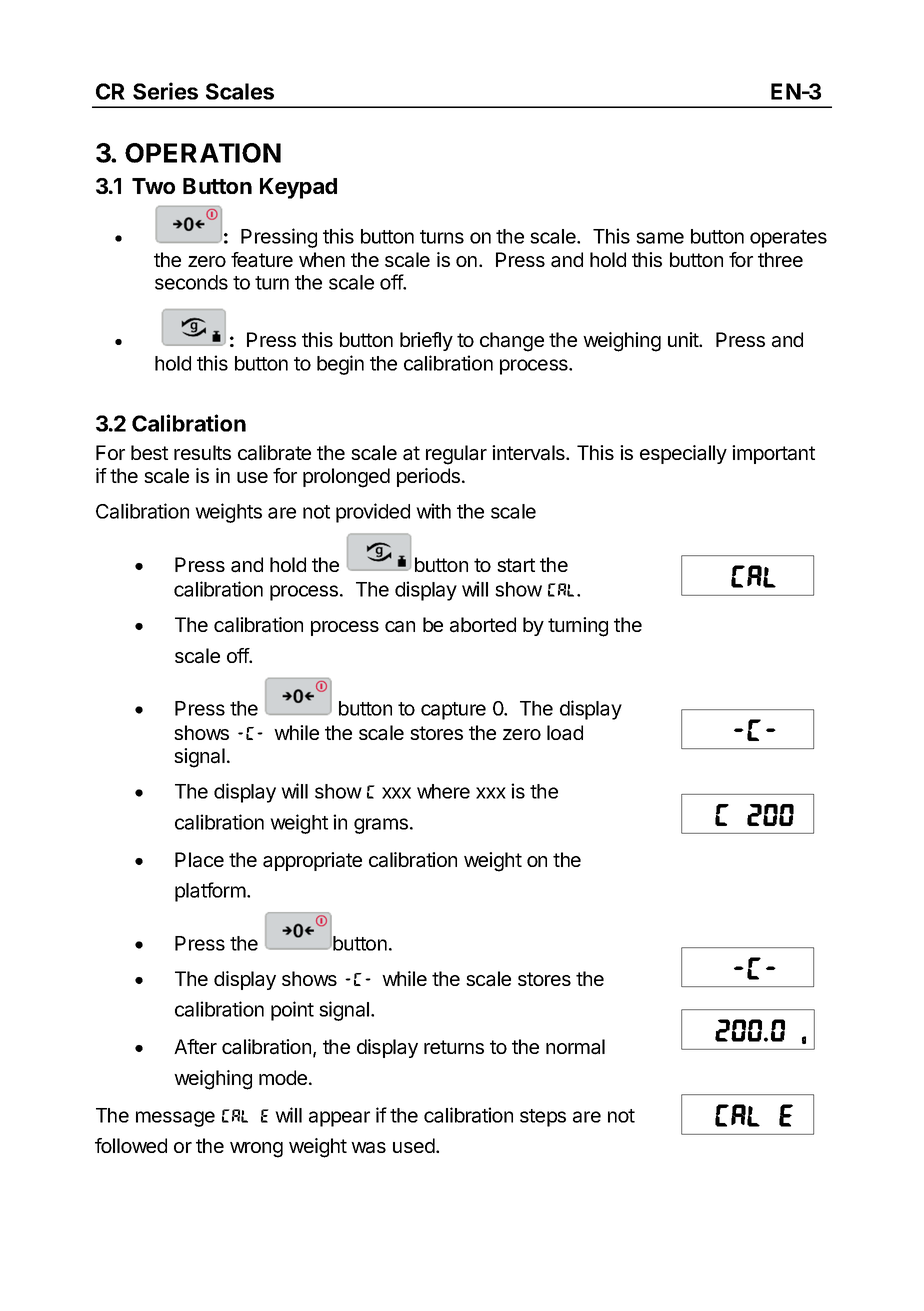  I want to click on load, so click(565, 733).
